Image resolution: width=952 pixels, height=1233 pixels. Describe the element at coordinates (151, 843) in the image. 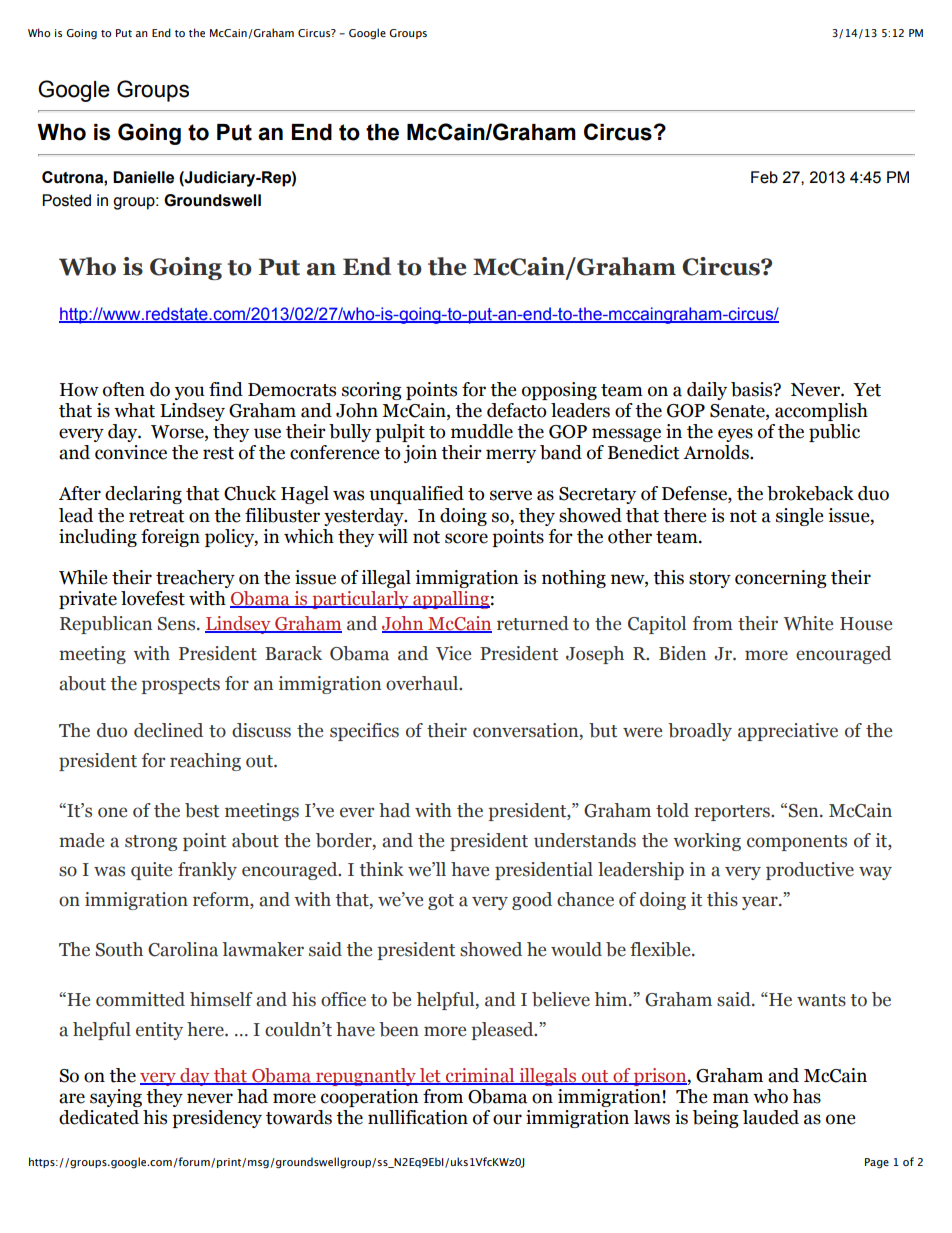

I see `strong` at that location.
